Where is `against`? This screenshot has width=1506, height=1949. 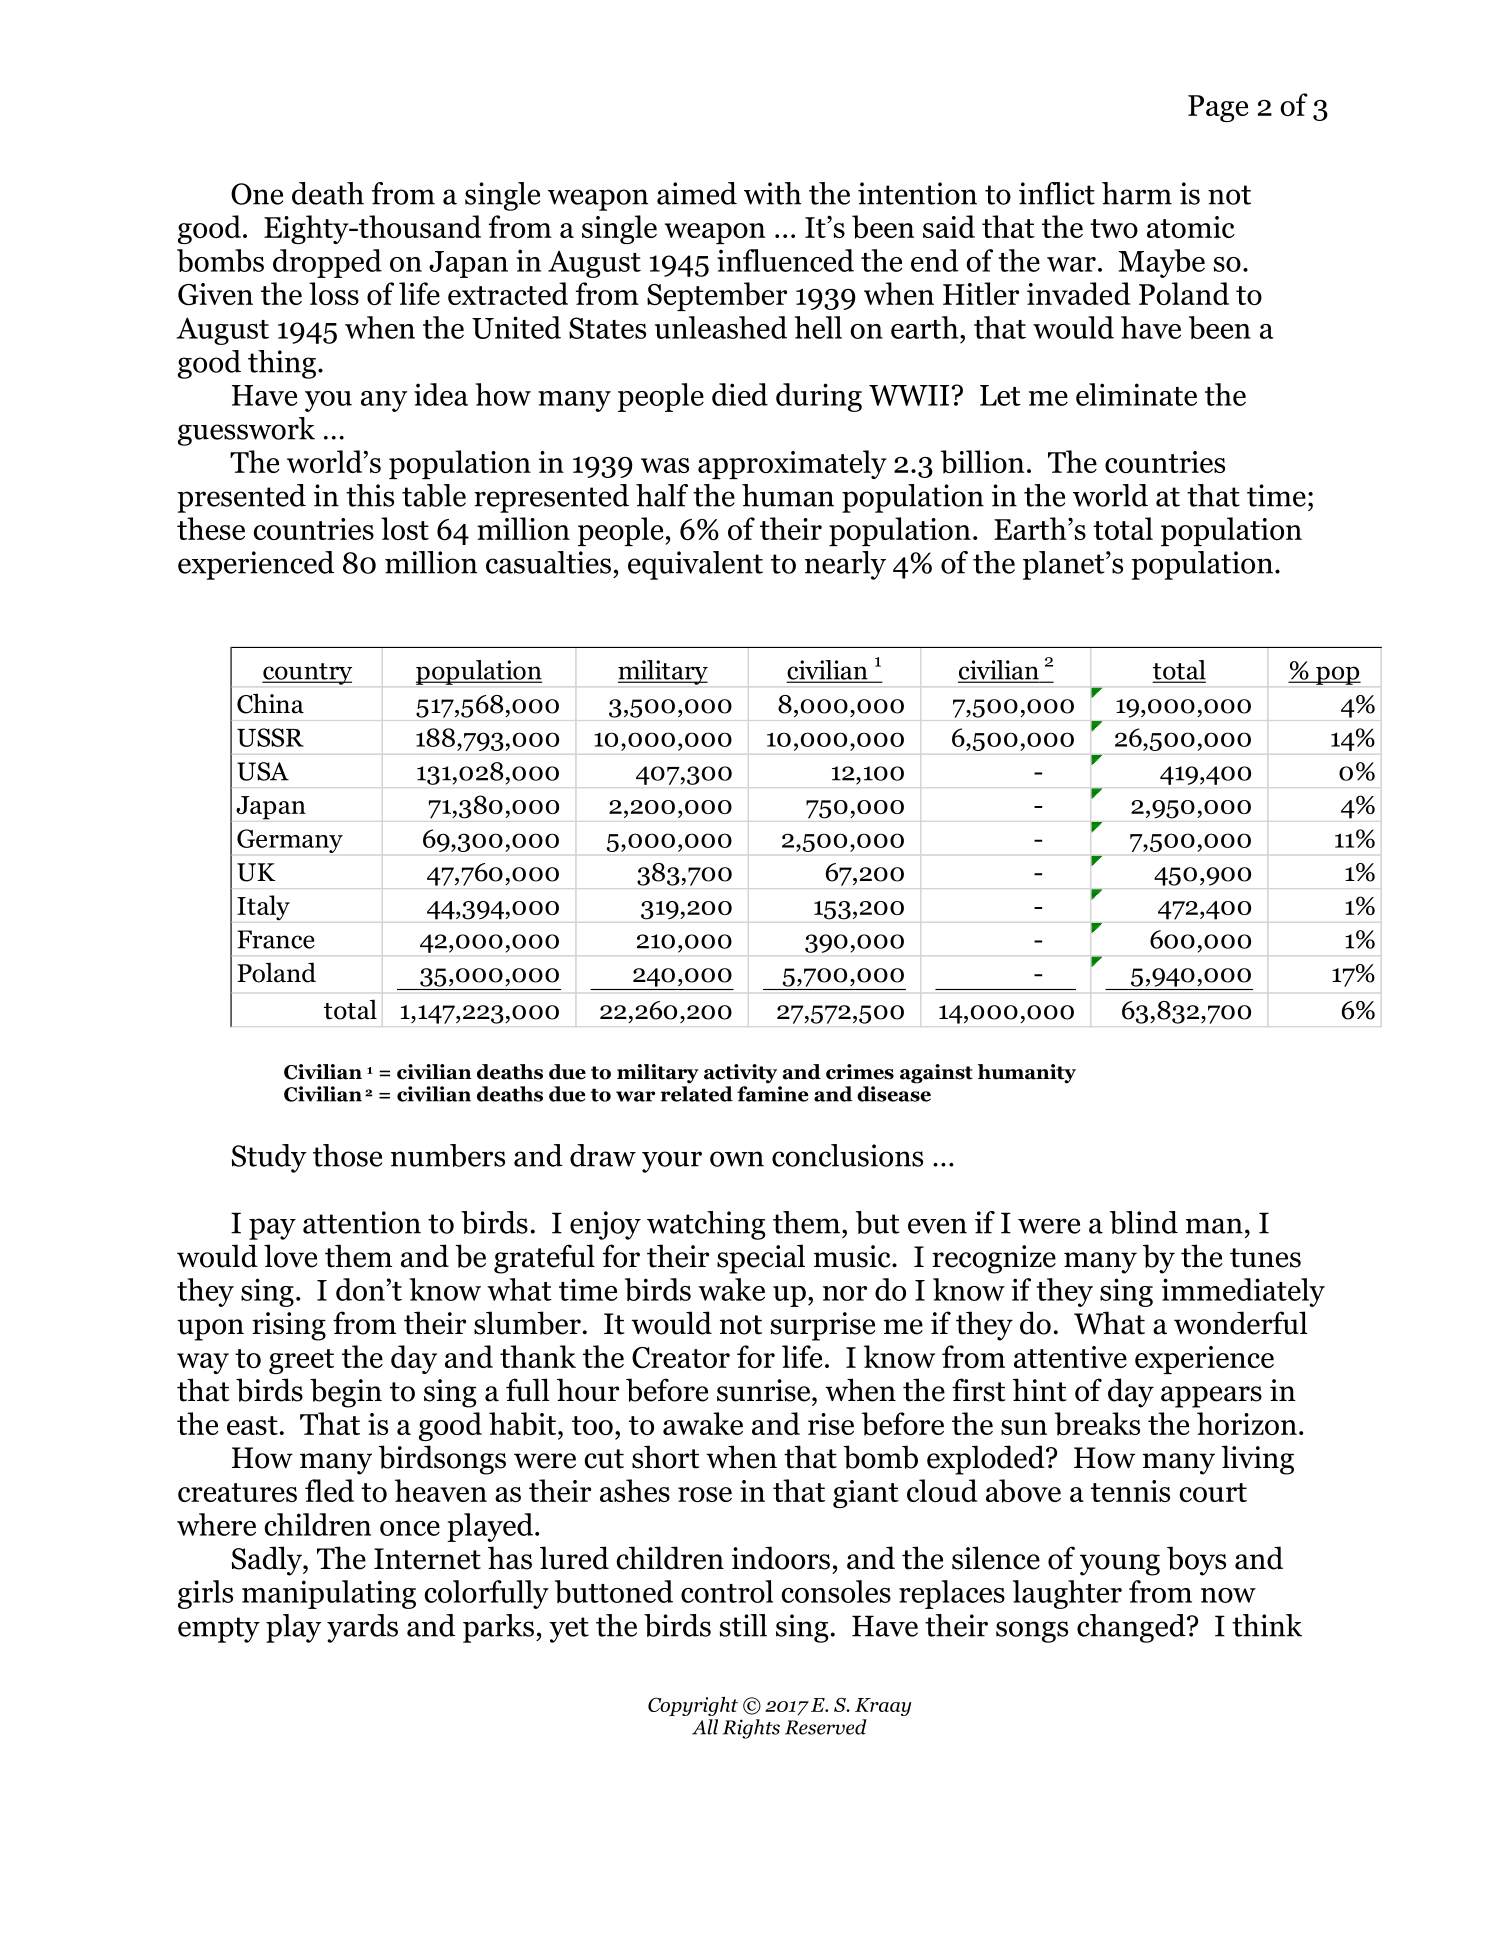 against is located at coordinates (936, 1074).
